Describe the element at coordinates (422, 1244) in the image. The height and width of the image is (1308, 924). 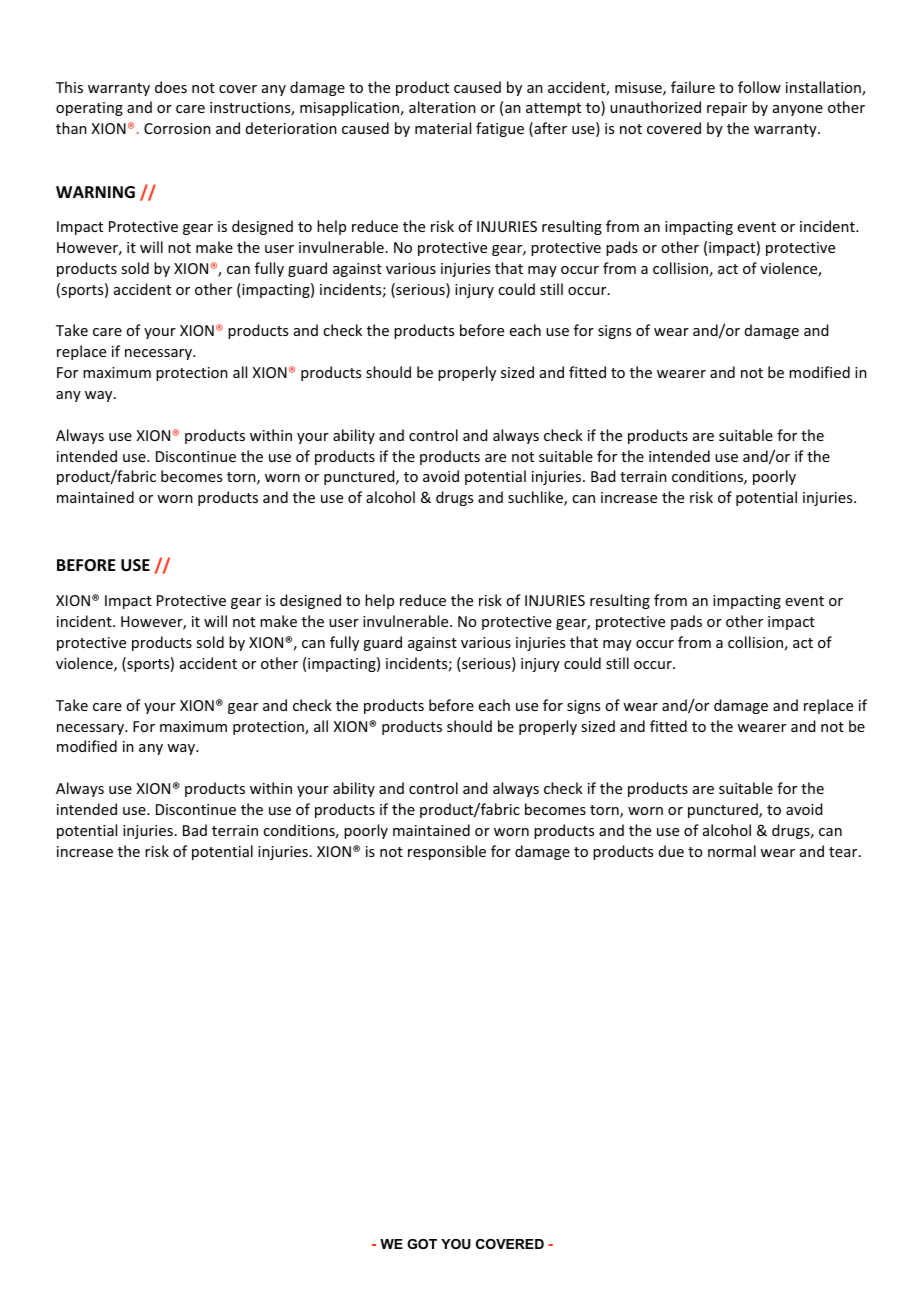
I see `GOT` at that location.
